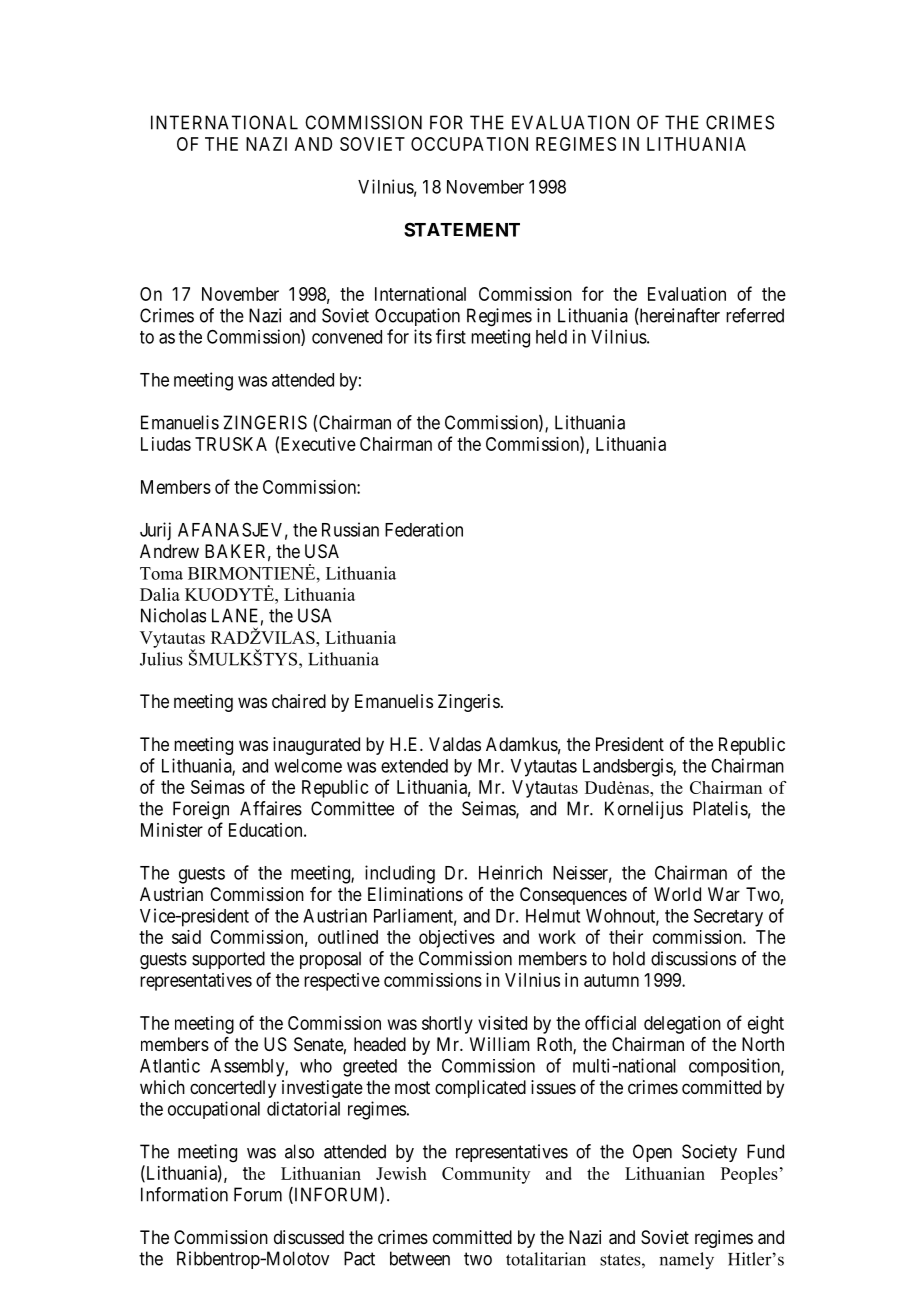 The width and height of the screenshot is (924, 1308). What do you see at coordinates (447, 1025) in the screenshot?
I see `shortly` at bounding box center [447, 1025].
